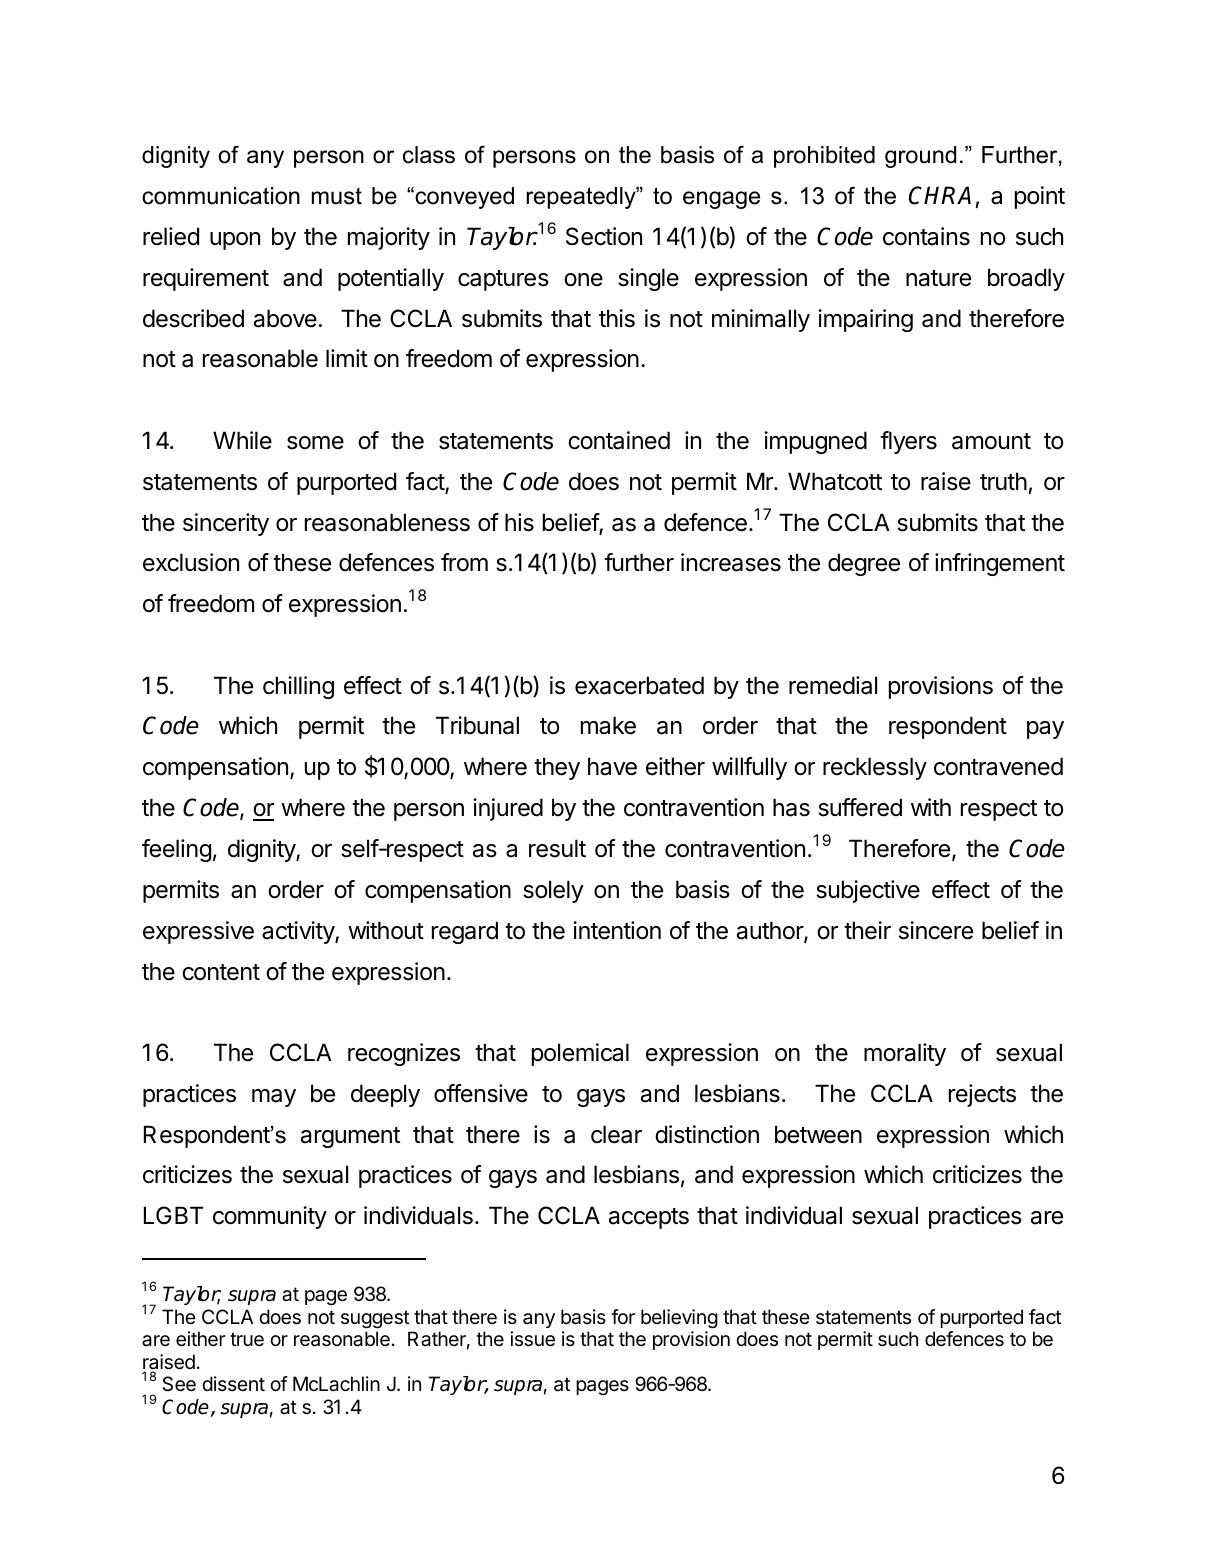 The width and height of the screenshot is (1206, 1561). What do you see at coordinates (905, 1054) in the screenshot?
I see `morality` at bounding box center [905, 1054].
